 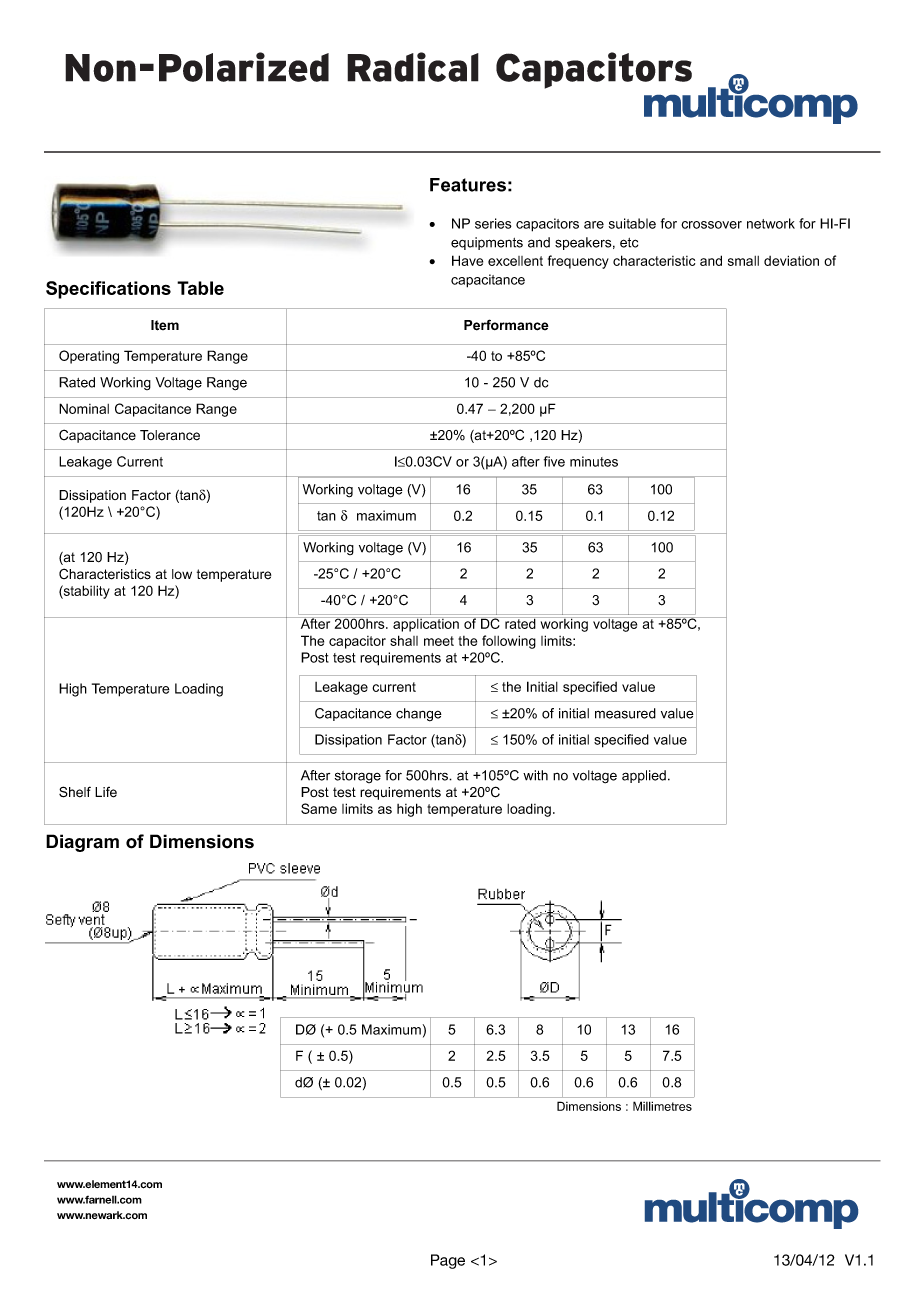 I want to click on Radical, so click(x=413, y=67).
